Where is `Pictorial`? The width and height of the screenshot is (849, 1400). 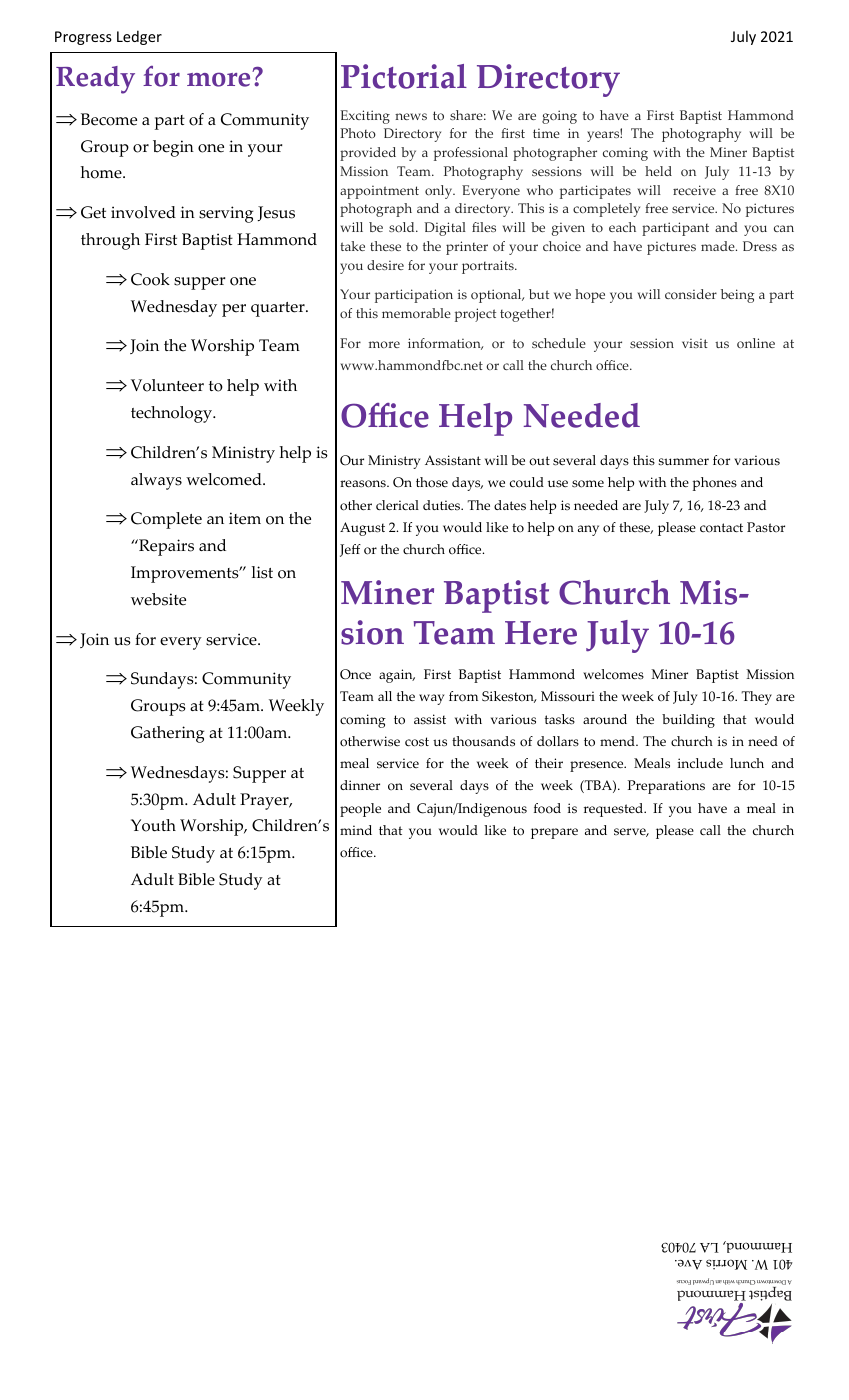 Pictorial is located at coordinates (404, 76).
